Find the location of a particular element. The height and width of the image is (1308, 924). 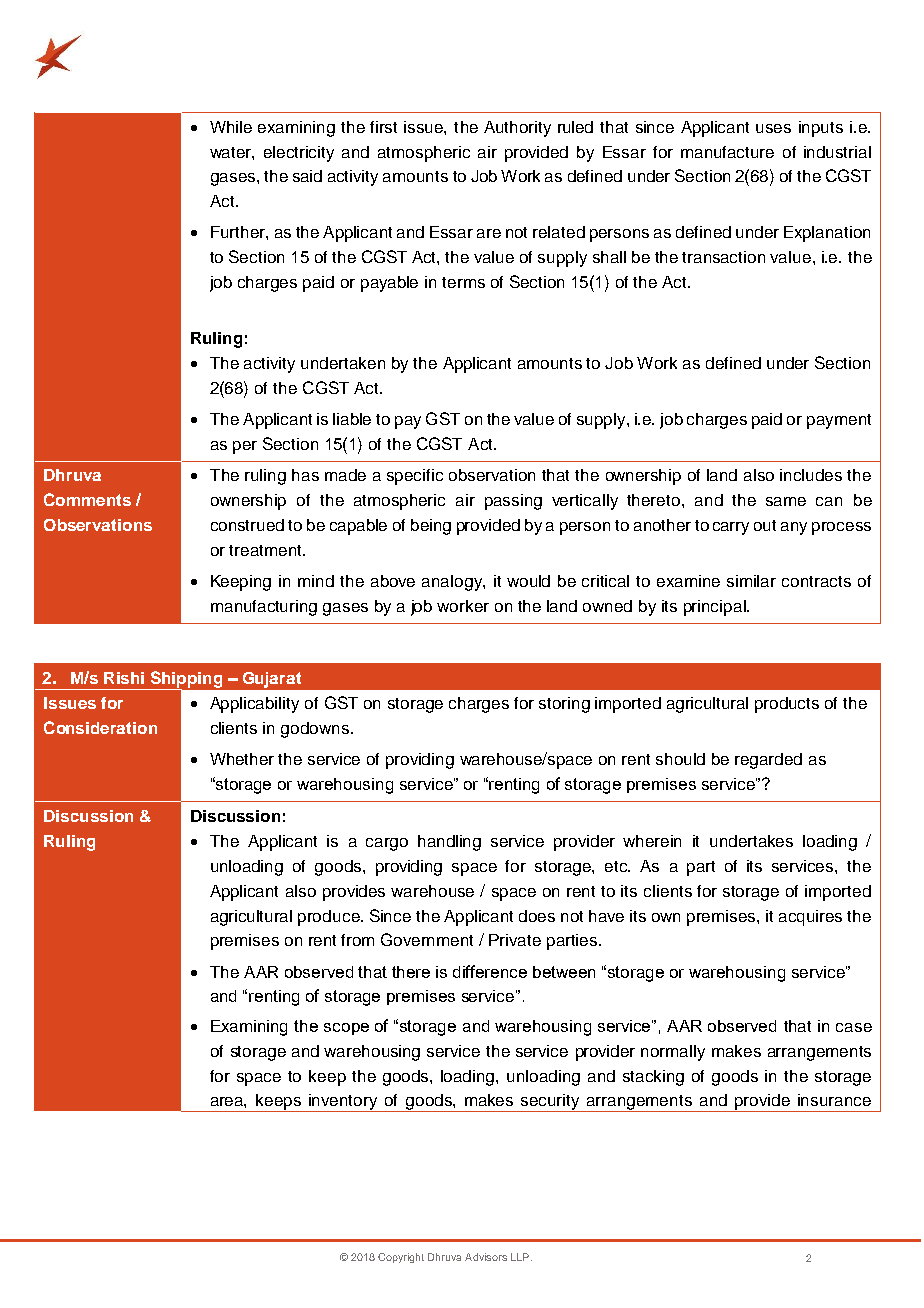

Copyright is located at coordinates (401, 1258).
